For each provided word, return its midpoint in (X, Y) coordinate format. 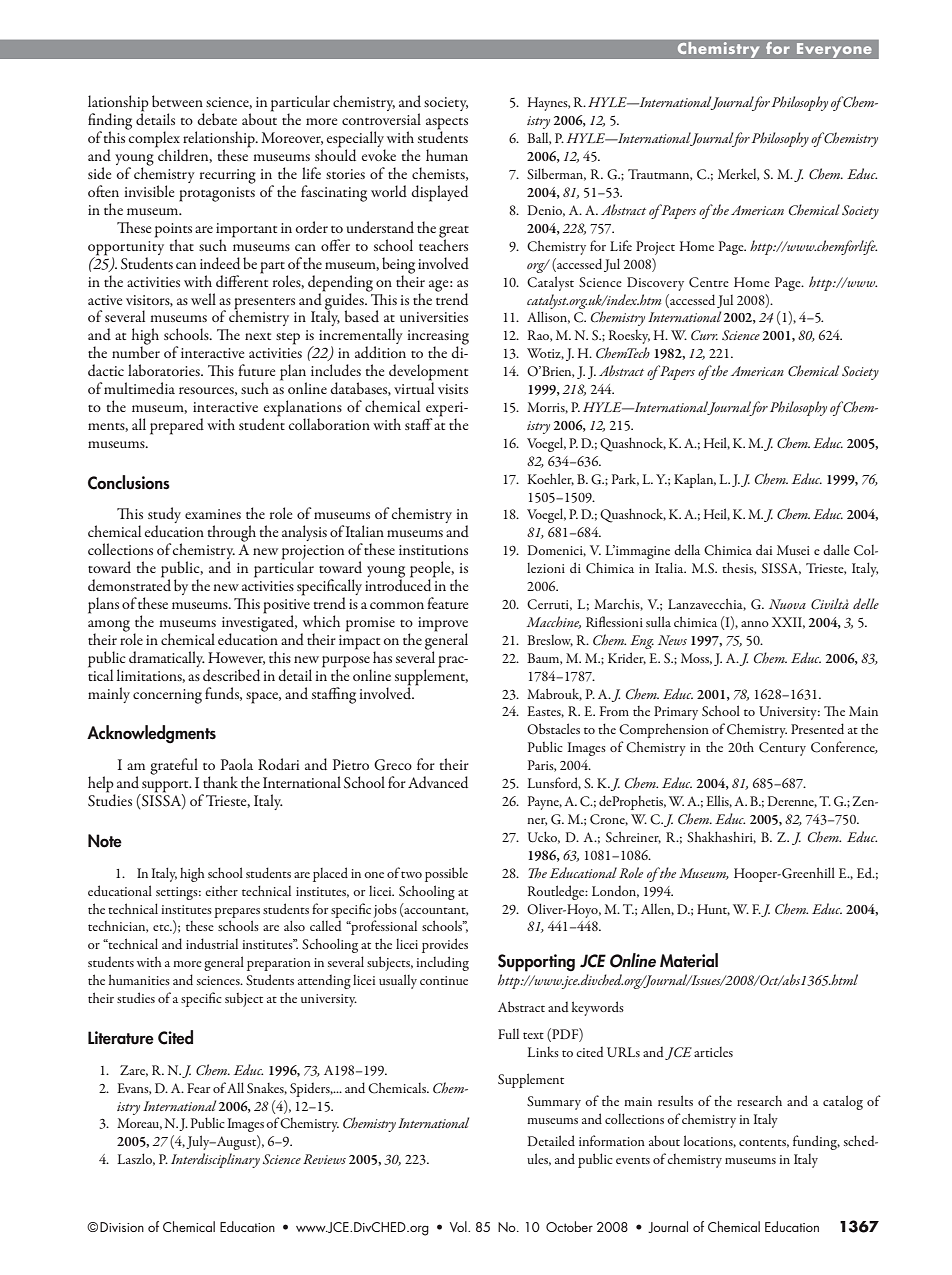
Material (689, 960)
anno (755, 624)
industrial (212, 943)
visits (453, 389)
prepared (177, 426)
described (231, 675)
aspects (447, 125)
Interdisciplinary (215, 1160)
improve (443, 625)
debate (217, 119)
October (569, 1226)
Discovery (655, 284)
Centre (709, 282)
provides (445, 945)
